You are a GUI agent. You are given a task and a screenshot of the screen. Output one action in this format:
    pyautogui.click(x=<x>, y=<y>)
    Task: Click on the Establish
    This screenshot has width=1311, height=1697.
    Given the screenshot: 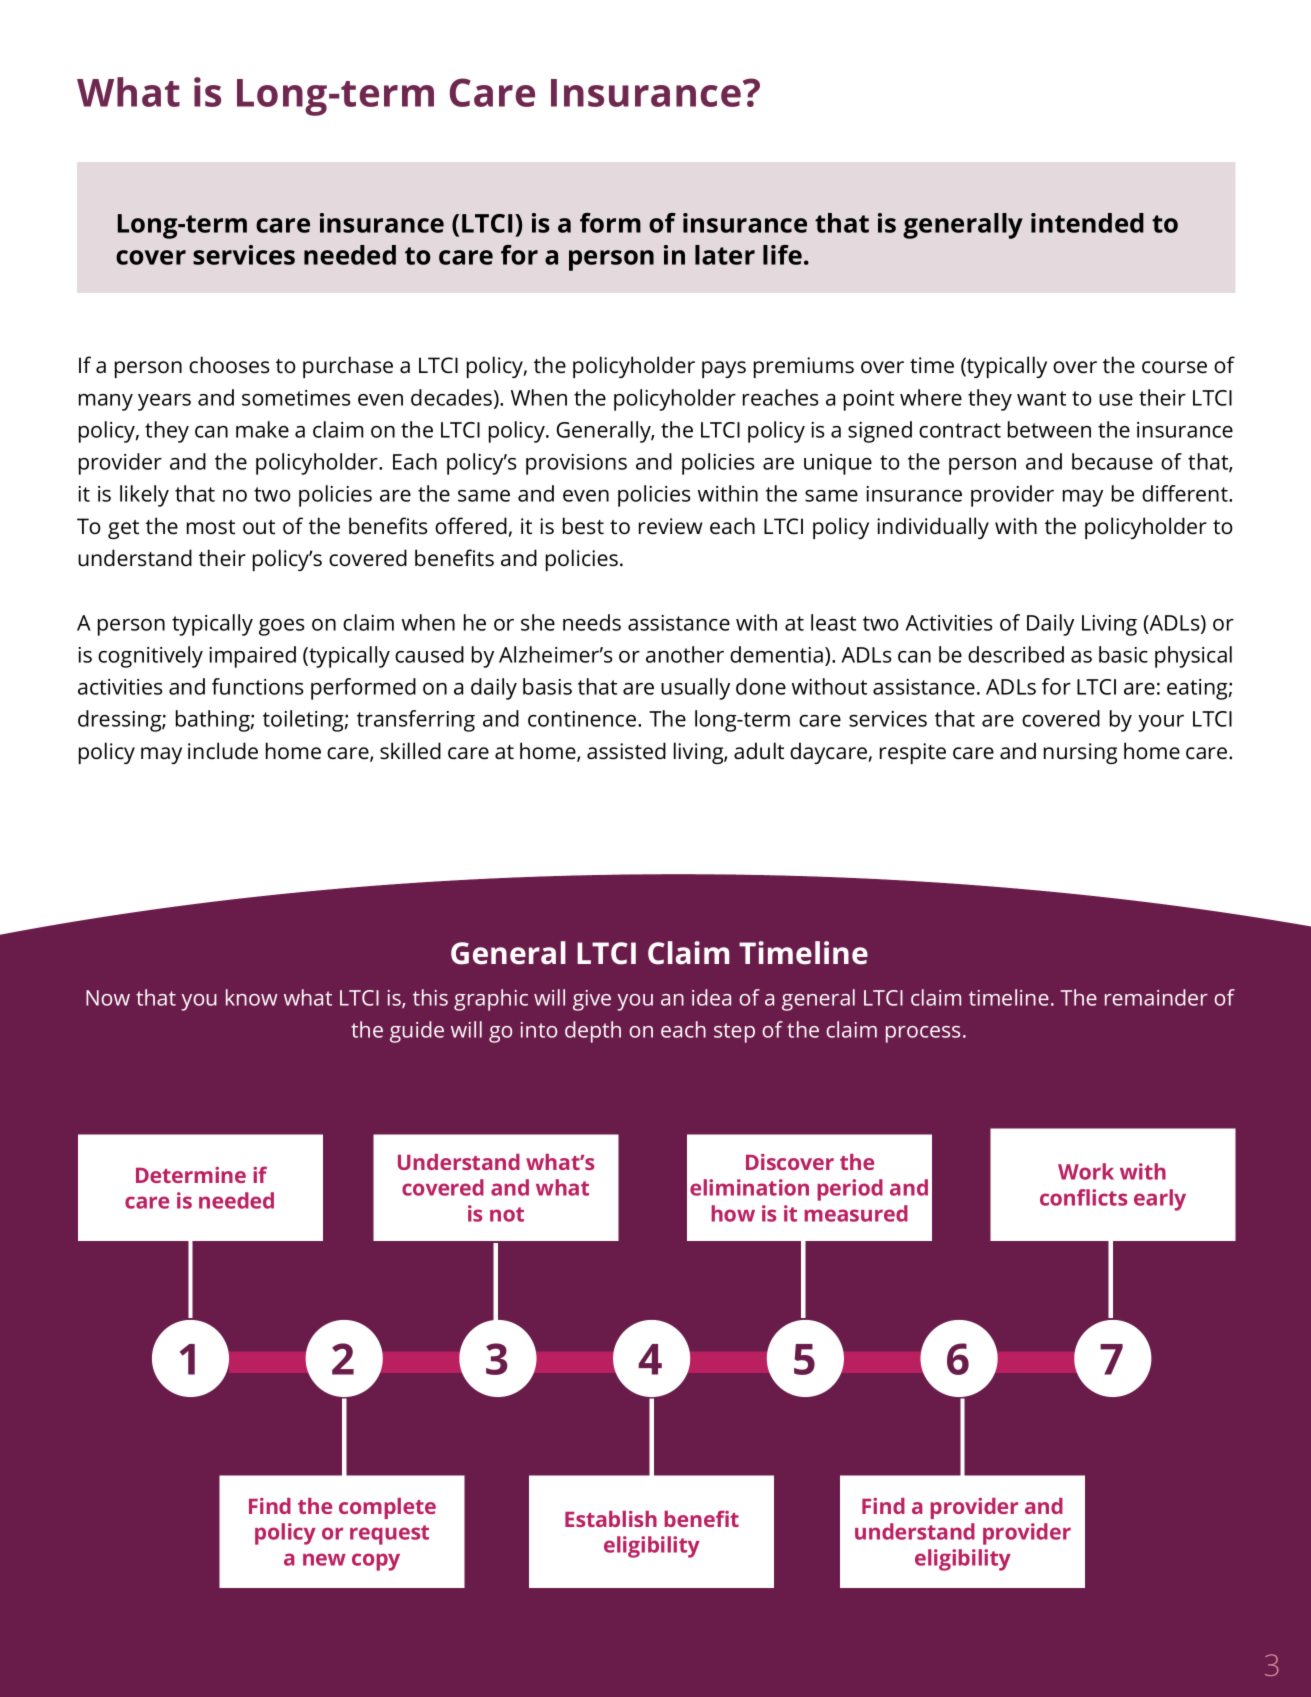 What is the action you would take?
    pyautogui.click(x=611, y=1519)
